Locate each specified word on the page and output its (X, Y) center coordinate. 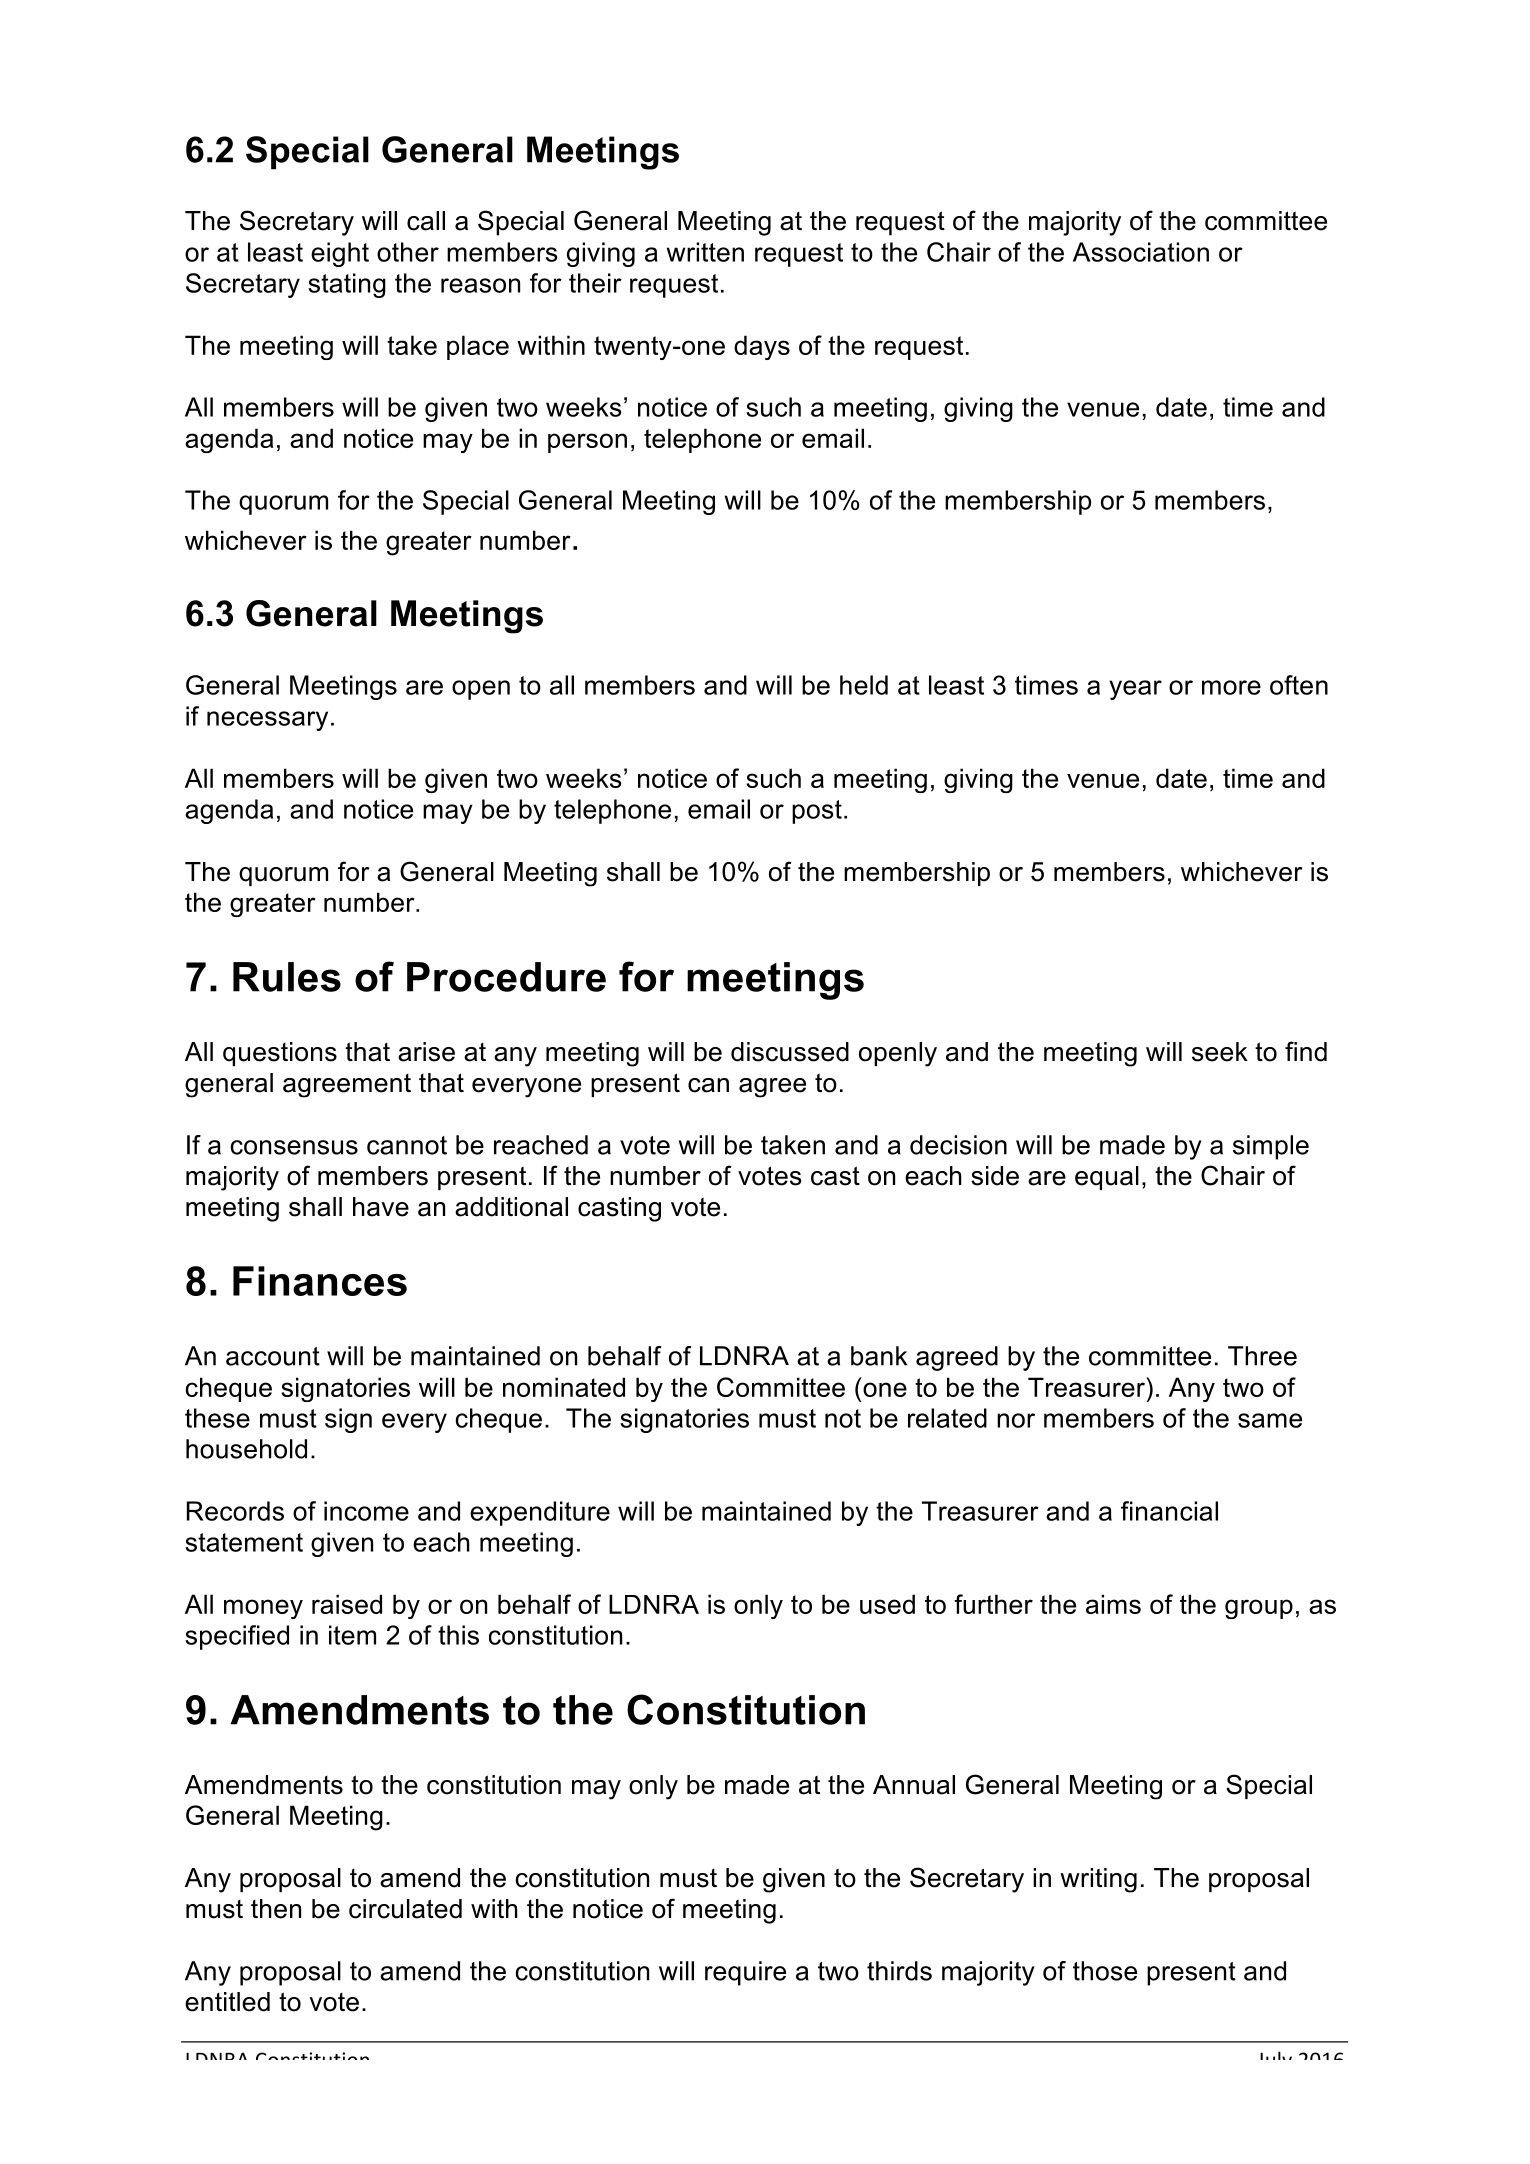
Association (1141, 252)
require (745, 1973)
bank (879, 1356)
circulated (405, 1909)
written (705, 252)
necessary (267, 721)
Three (1262, 1356)
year (1135, 690)
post (817, 812)
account (273, 1356)
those (1105, 1971)
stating (347, 285)
